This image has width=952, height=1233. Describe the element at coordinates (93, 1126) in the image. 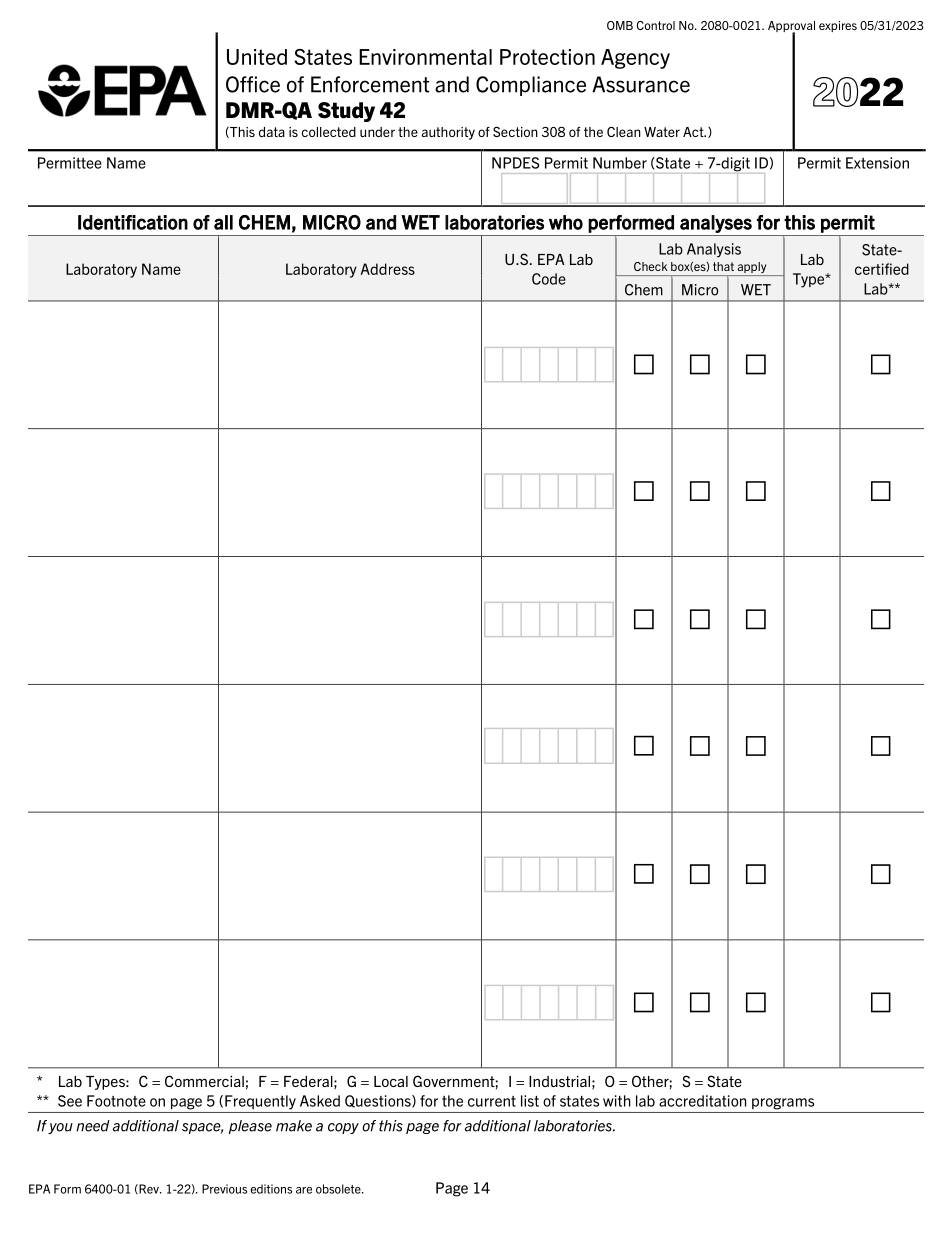

I see `need` at that location.
